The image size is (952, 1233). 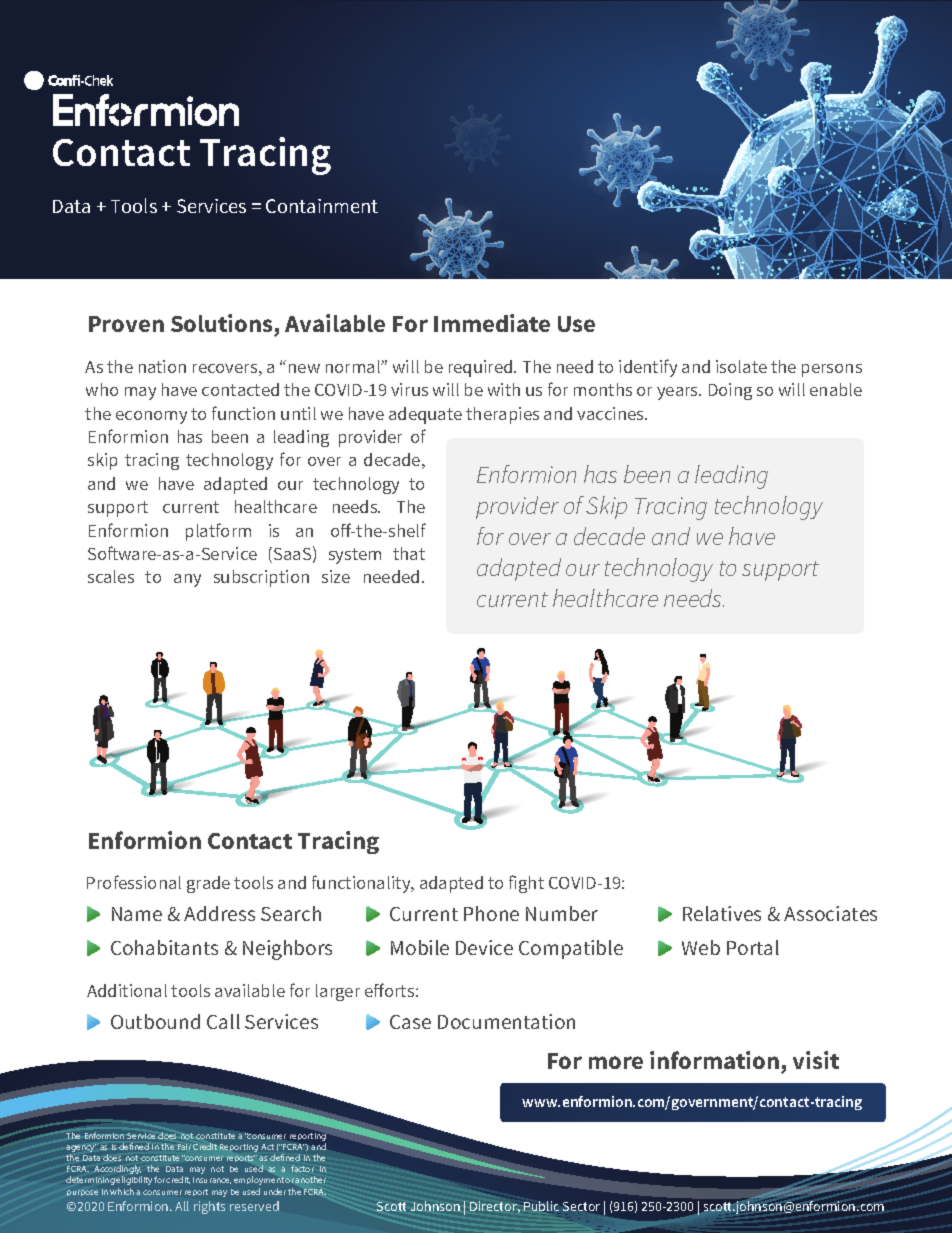 I want to click on Device, so click(x=484, y=947).
